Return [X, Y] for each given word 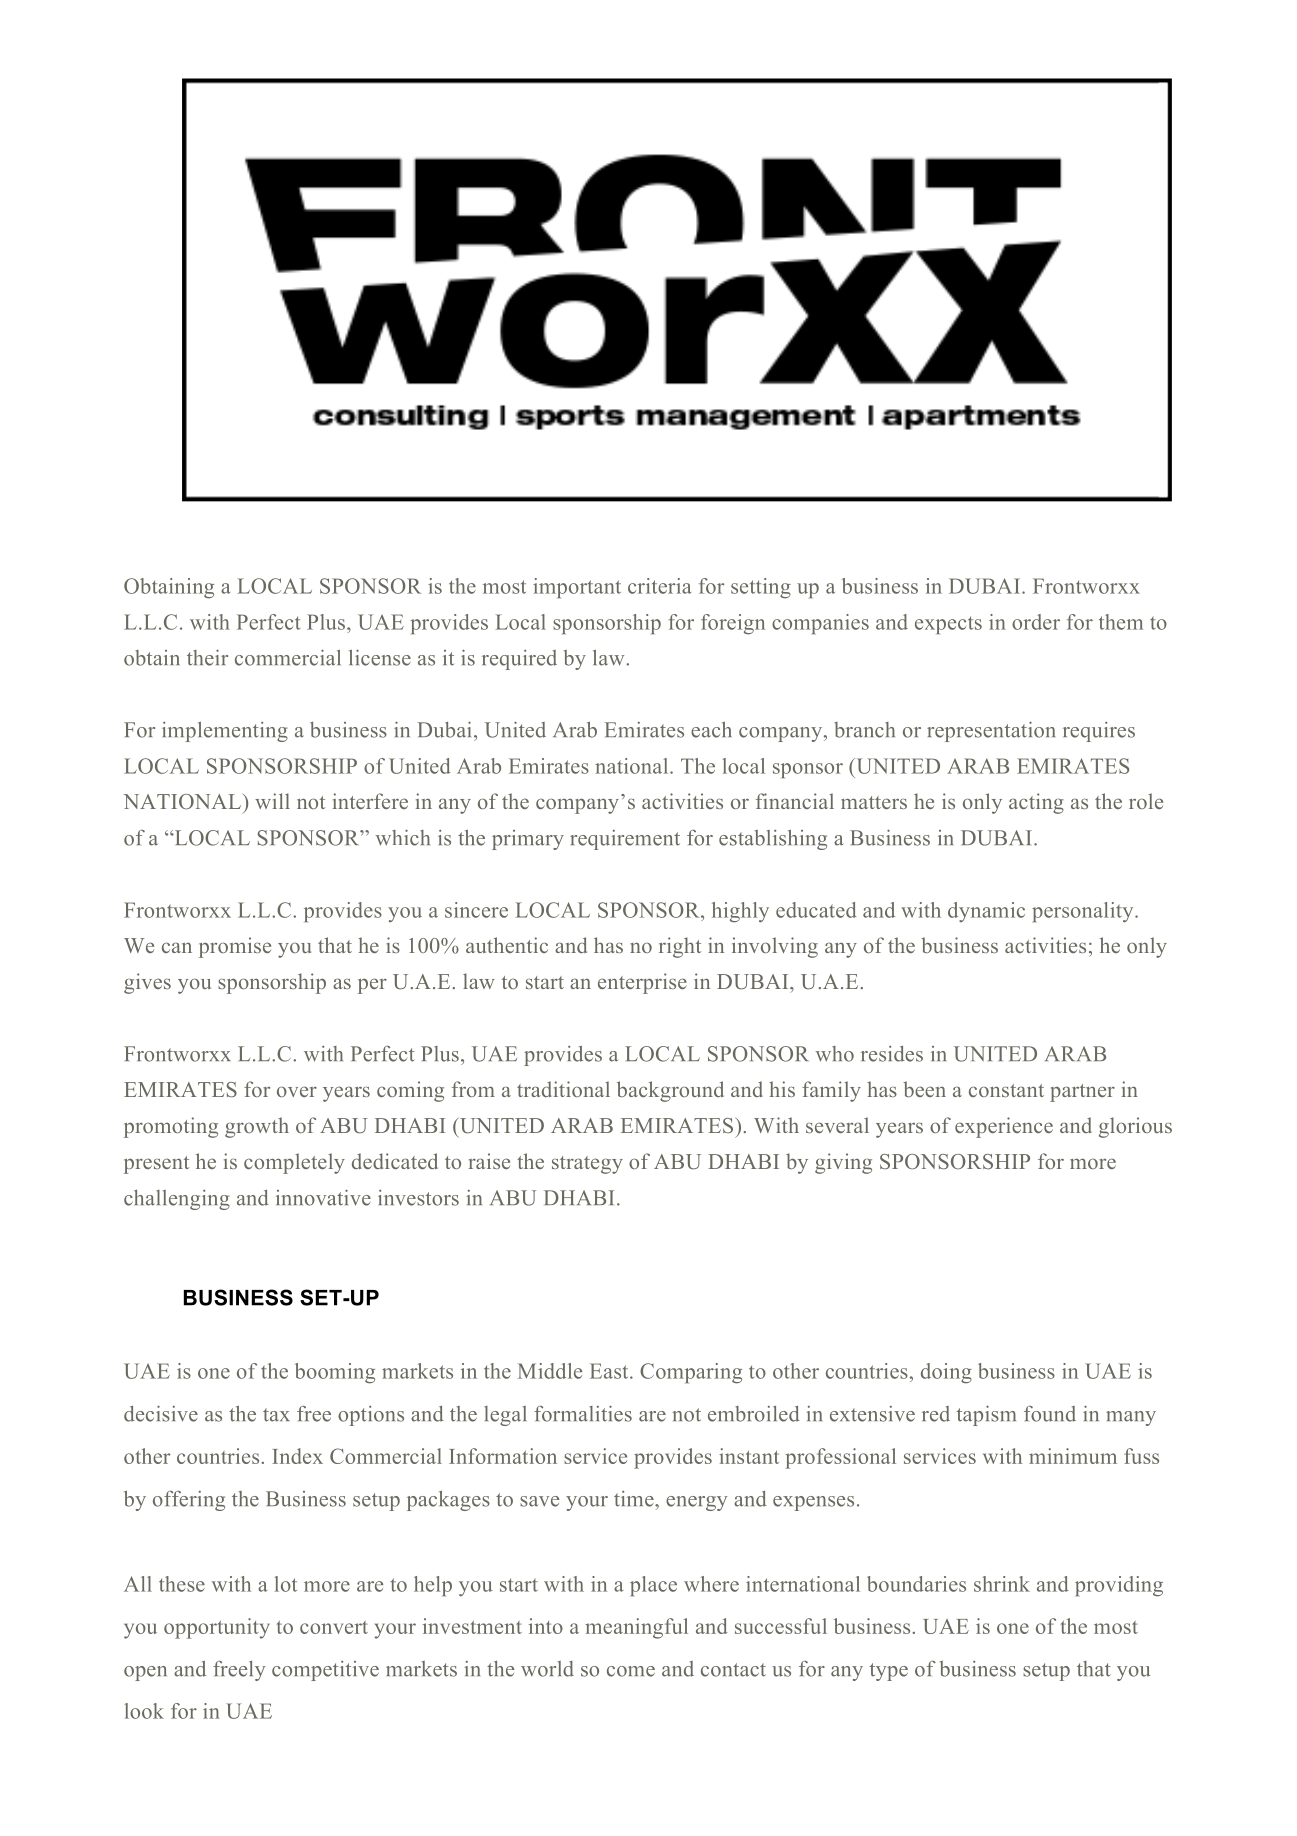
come [631, 1671]
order [1036, 622]
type [889, 1672]
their [207, 657]
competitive [325, 1671]
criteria [659, 586]
